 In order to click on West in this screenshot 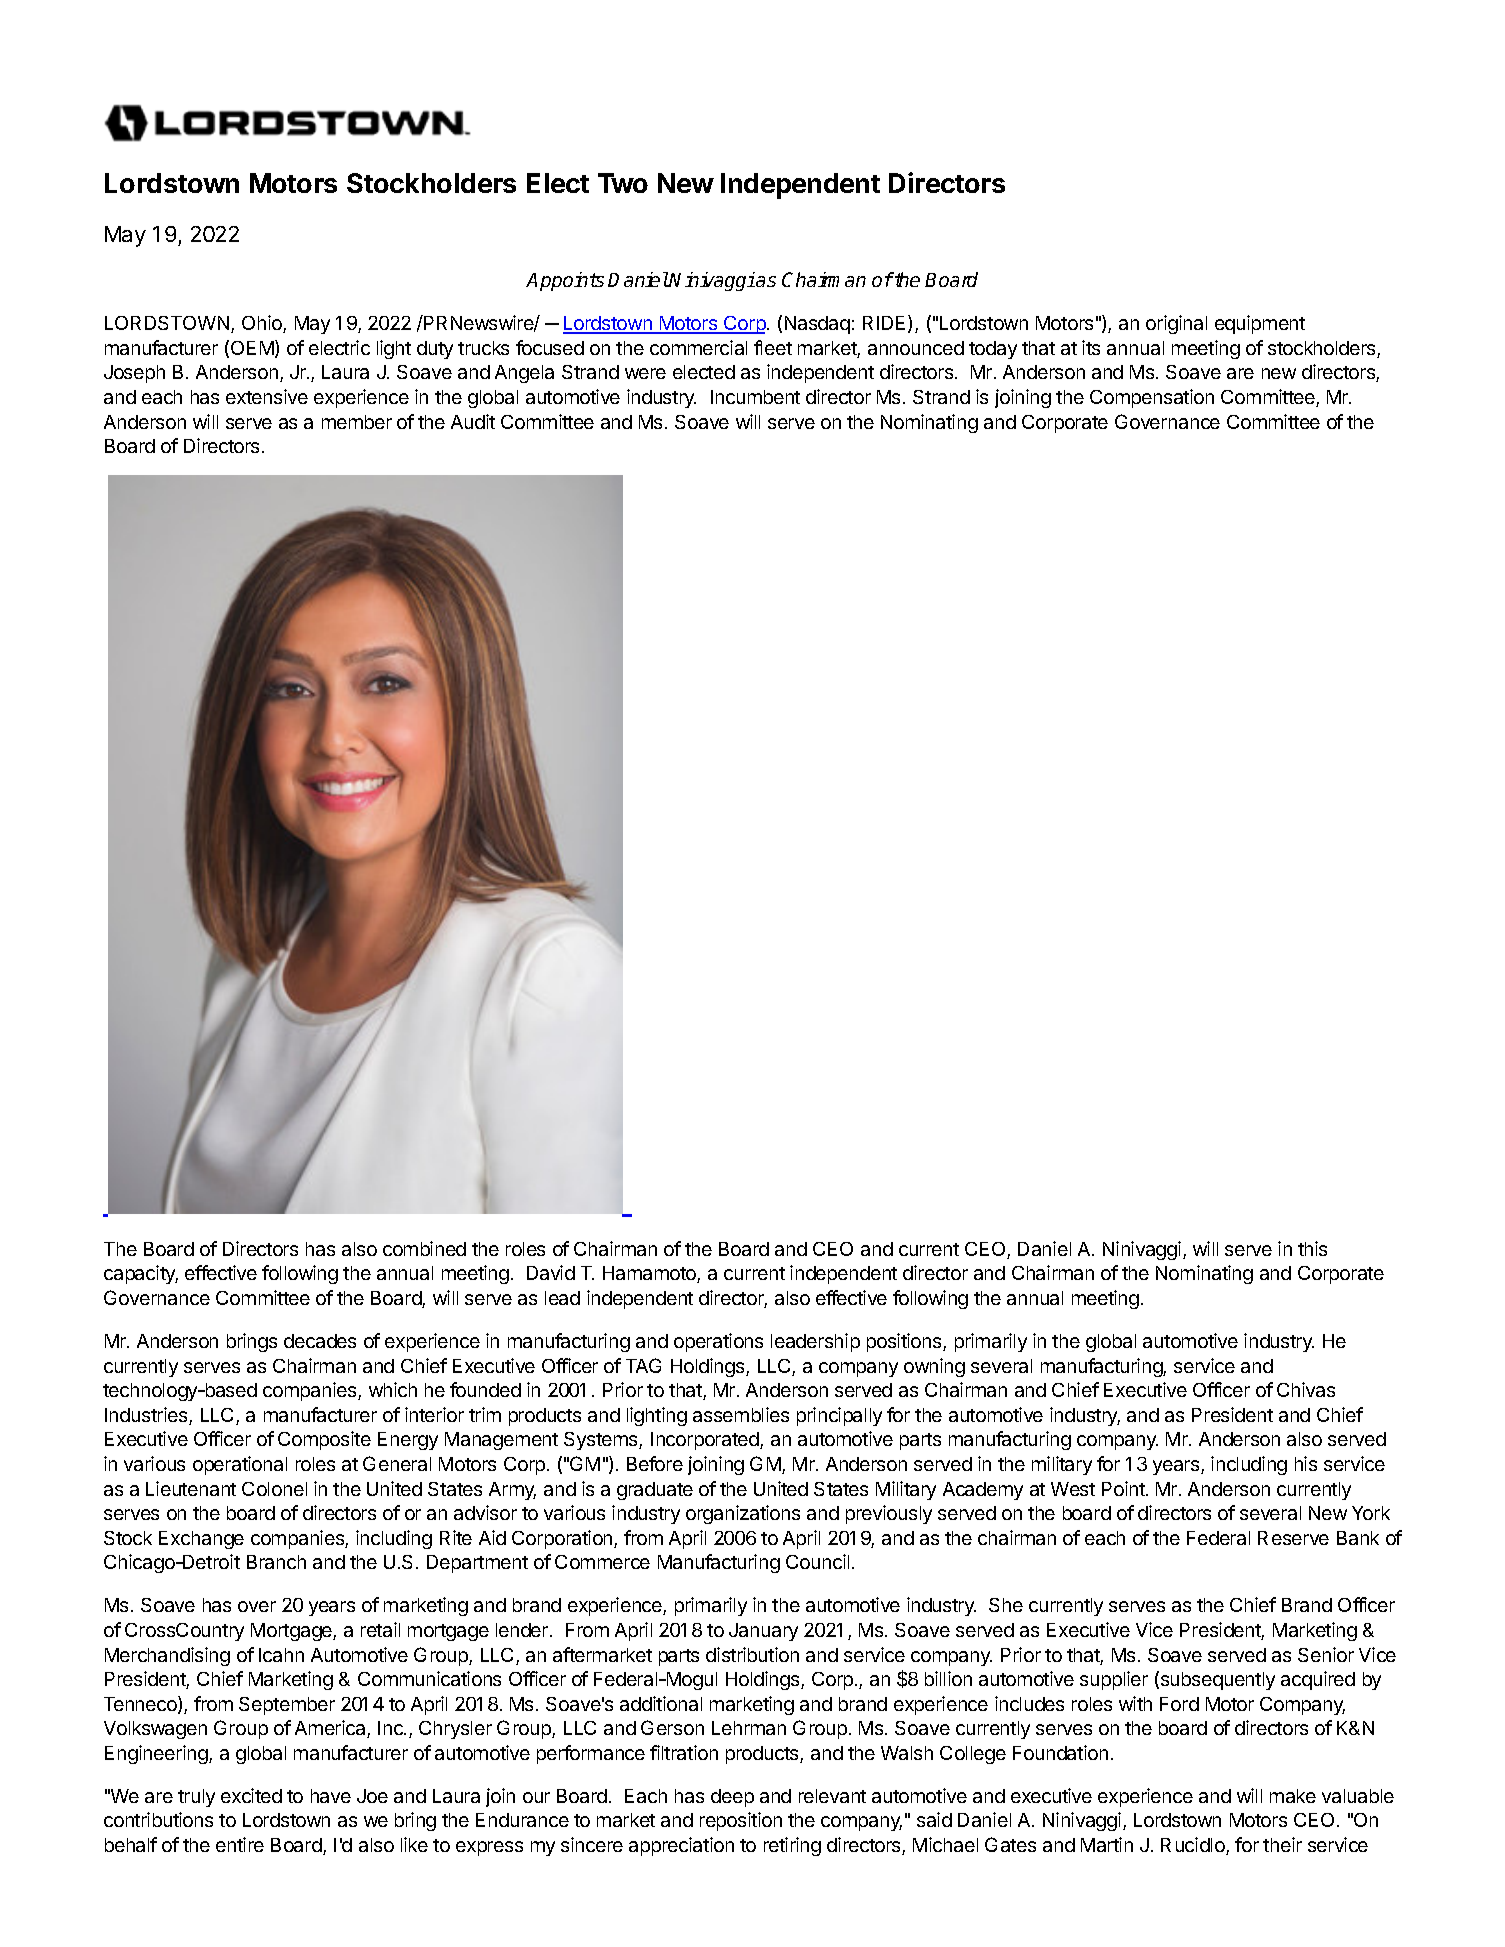, I will do `click(1073, 1489)`.
